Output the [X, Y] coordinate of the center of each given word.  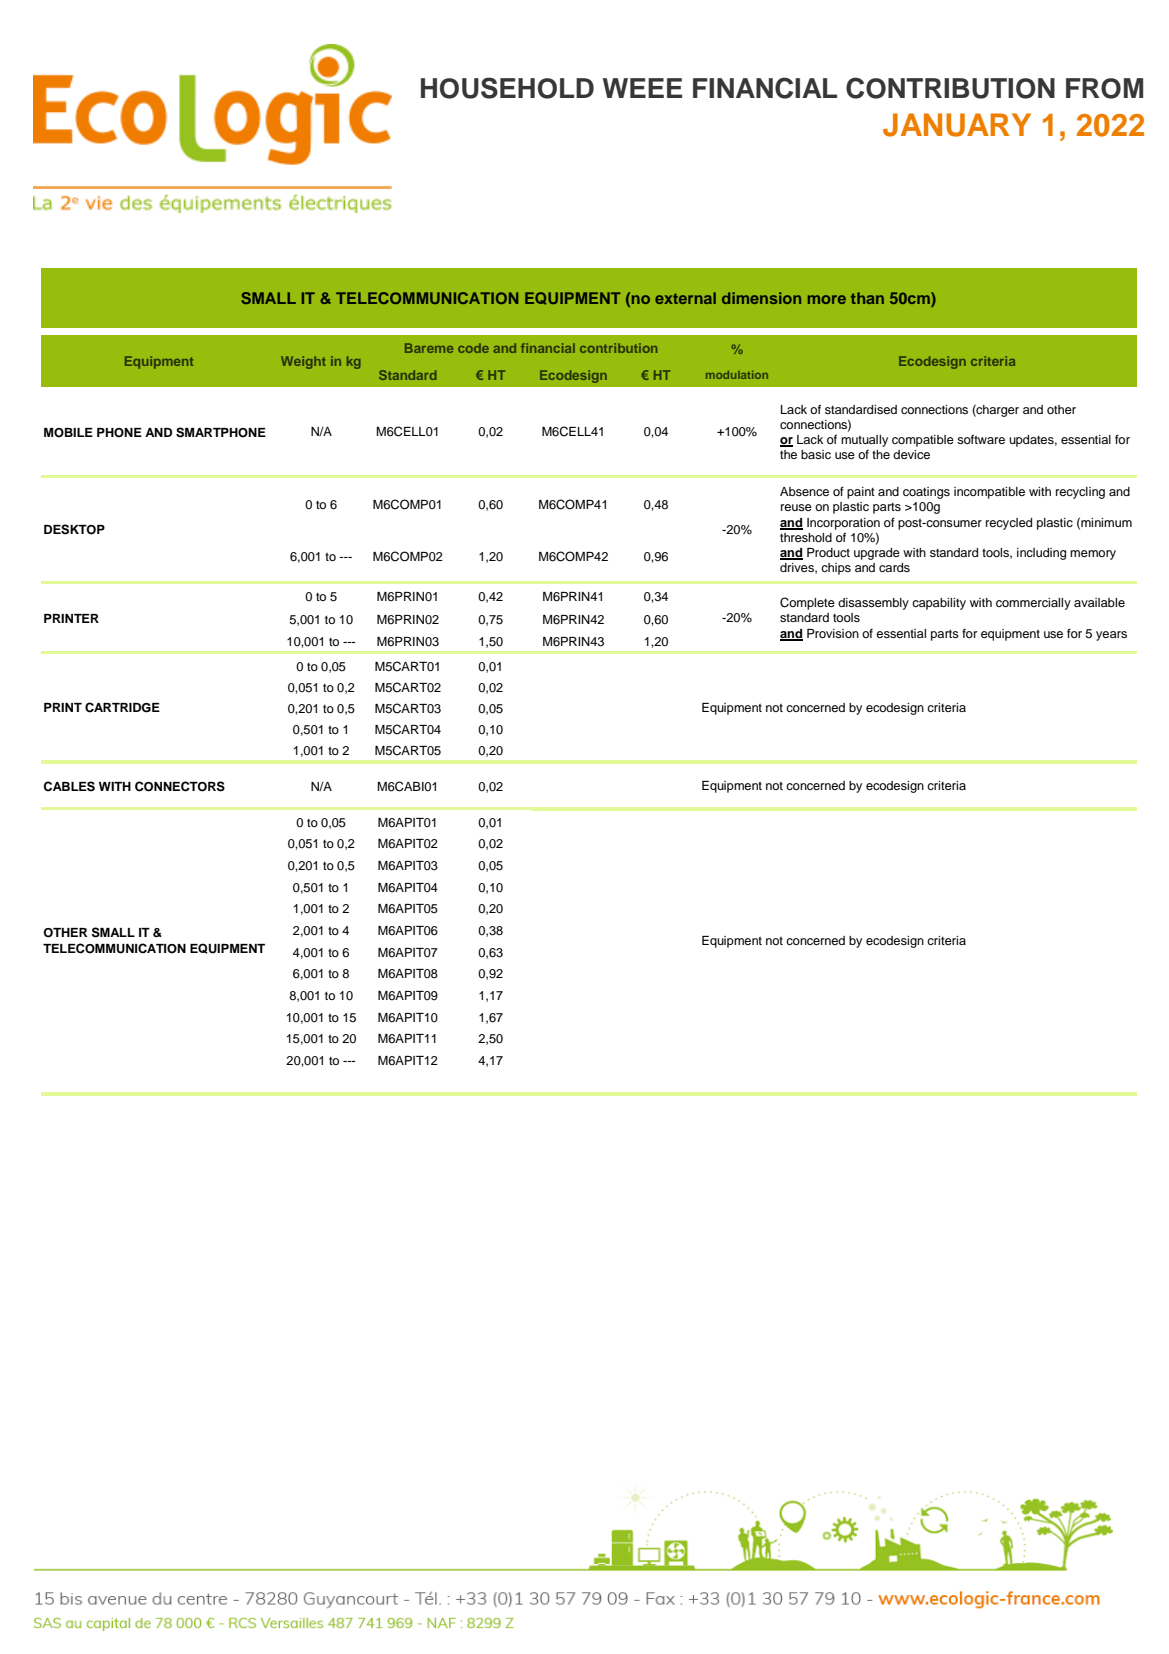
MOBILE [68, 433]
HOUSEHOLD [507, 88]
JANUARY [957, 125]
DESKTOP [74, 529]
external [685, 298]
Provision [833, 633]
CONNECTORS [180, 786]
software [981, 439]
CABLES [69, 786]
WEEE [642, 88]
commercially [1033, 604]
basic [816, 454]
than [867, 298]
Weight [303, 362]
